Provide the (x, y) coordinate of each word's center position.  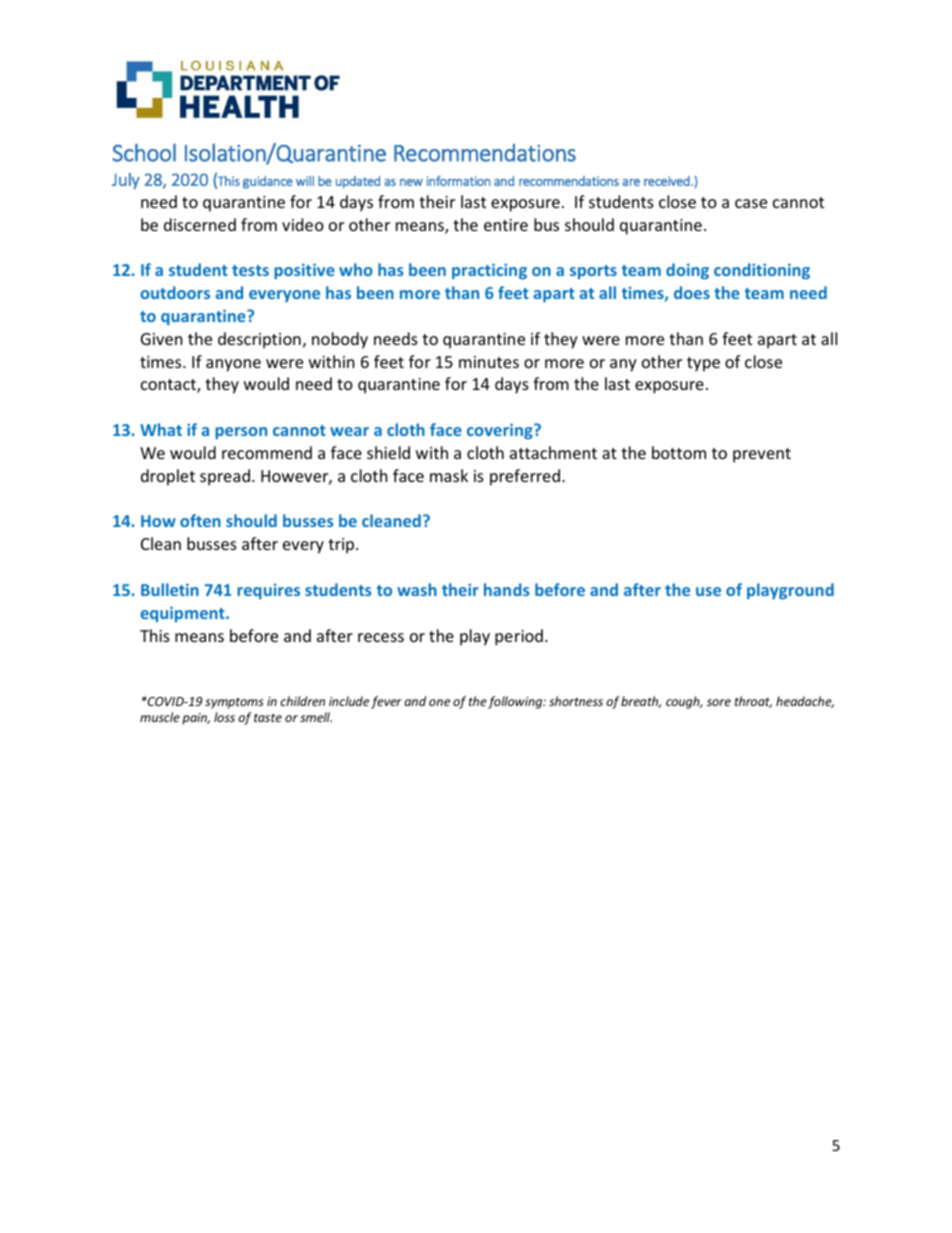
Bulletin (170, 589)
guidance (268, 182)
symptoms (234, 703)
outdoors (175, 292)
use (708, 591)
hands (507, 589)
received (668, 181)
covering (501, 431)
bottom (679, 452)
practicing (489, 271)
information (458, 181)
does (692, 292)
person (241, 433)
